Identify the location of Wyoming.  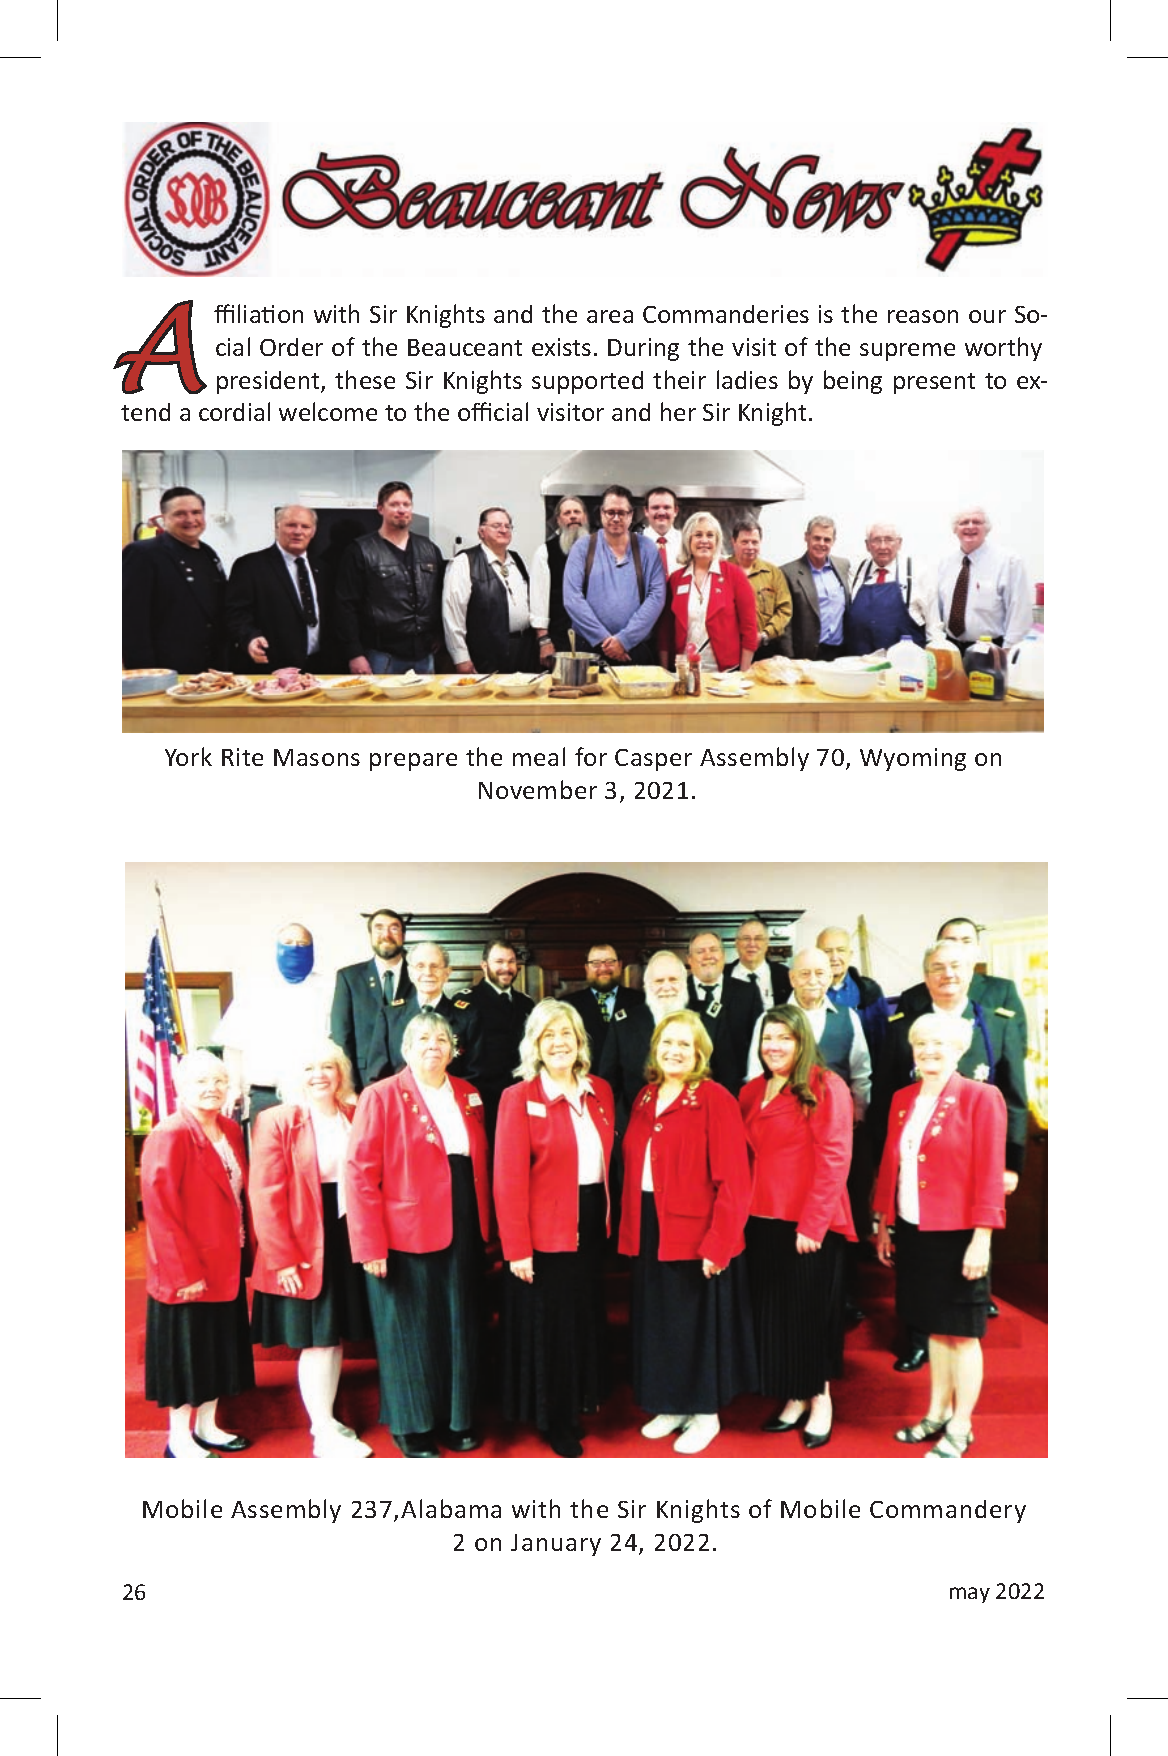
(913, 759).
